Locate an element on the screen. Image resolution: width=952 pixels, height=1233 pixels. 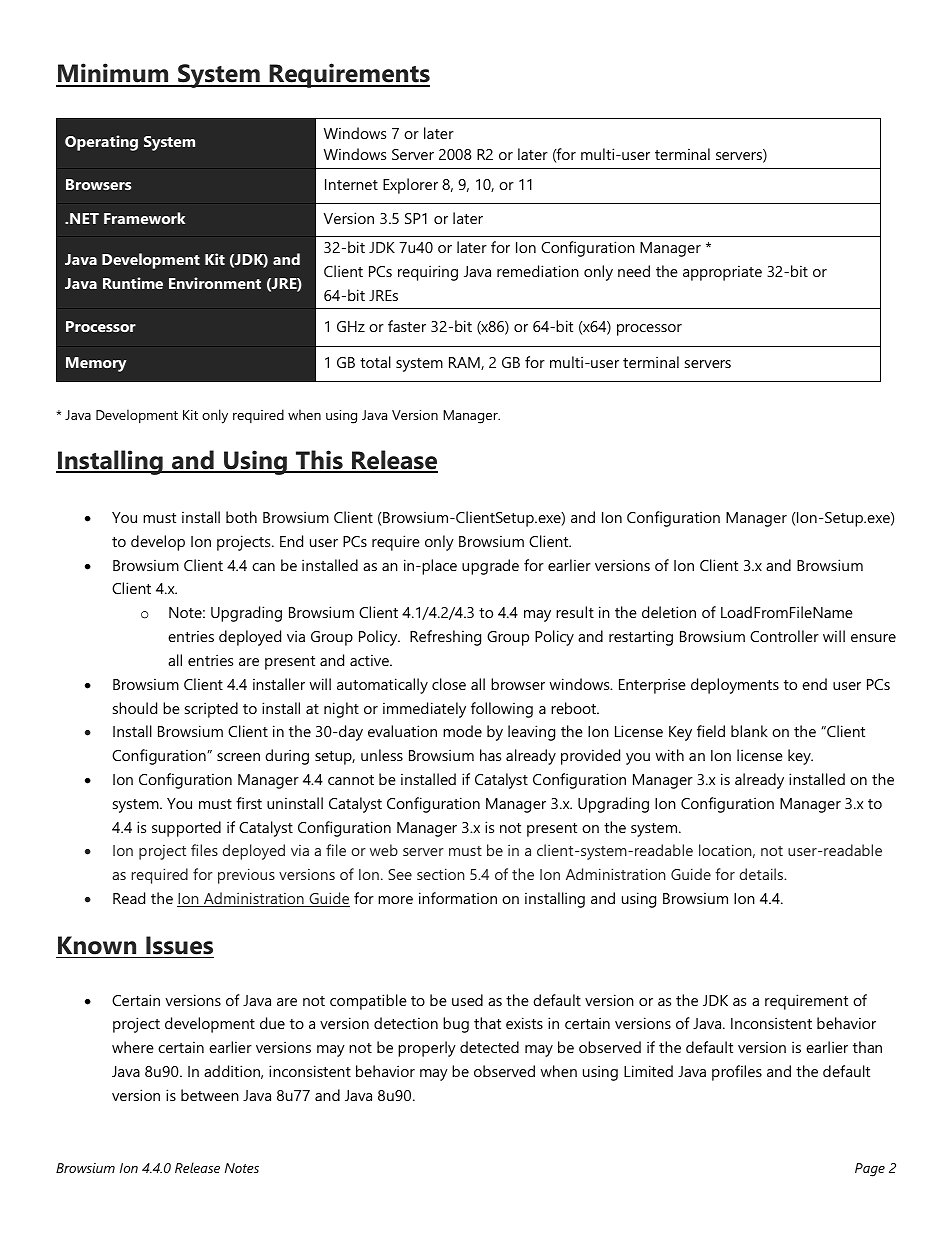
Explorer is located at coordinates (410, 186).
